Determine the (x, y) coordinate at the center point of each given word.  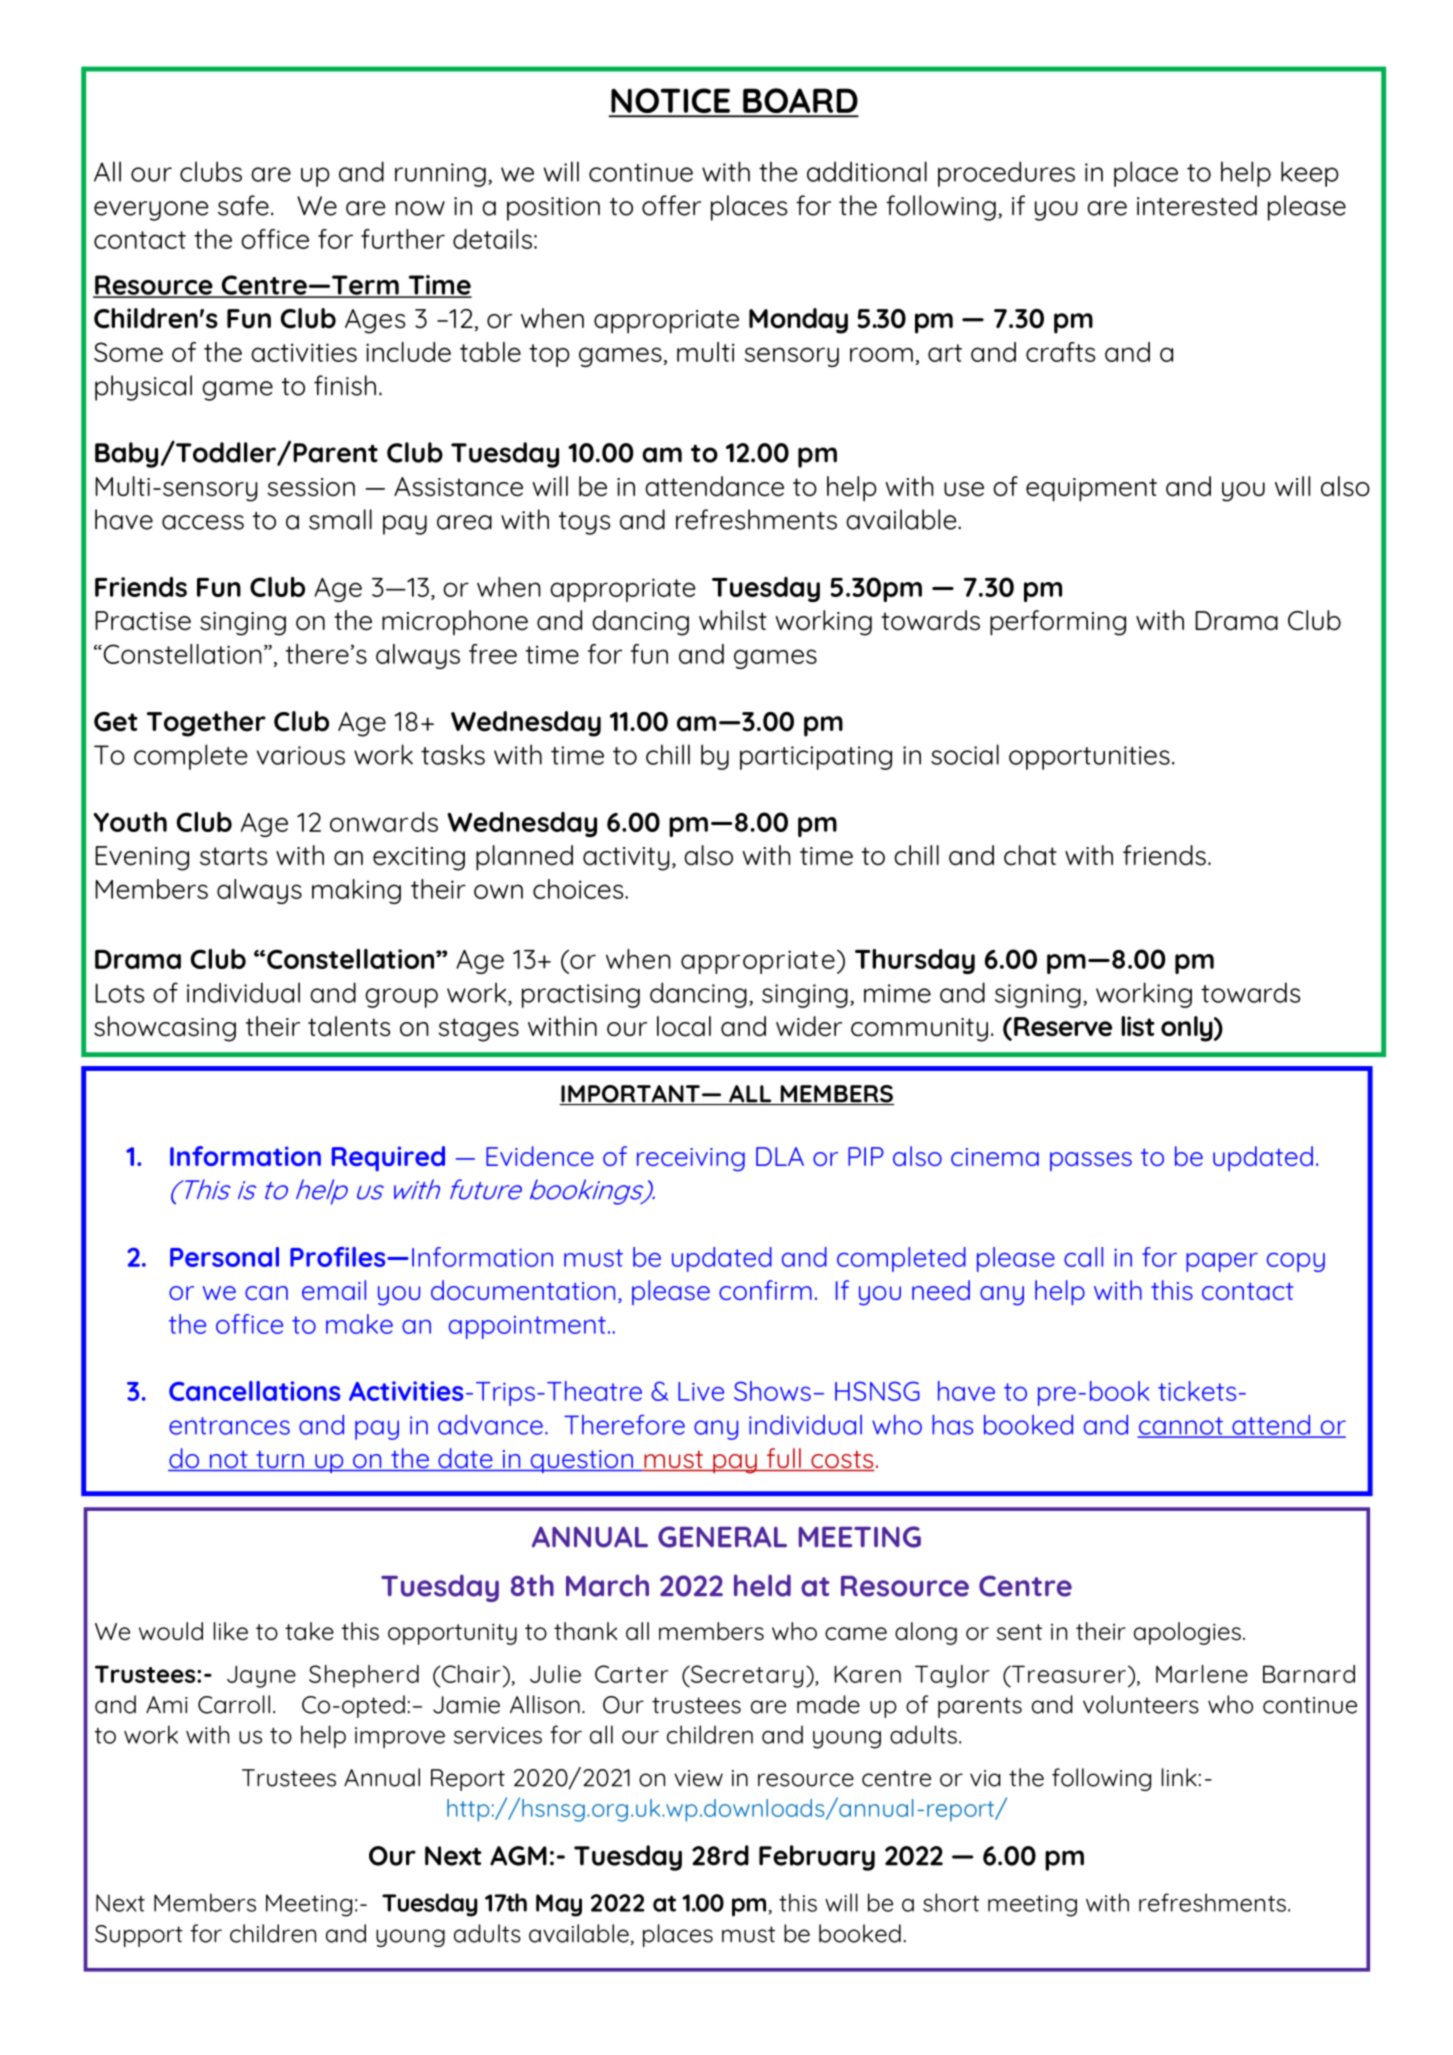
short (951, 1902)
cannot (1182, 1427)
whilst (733, 620)
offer (671, 205)
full (783, 1459)
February (817, 1858)
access (203, 522)
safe (243, 205)
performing (1058, 623)
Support (139, 1936)
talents (349, 1026)
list (1138, 1026)
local (684, 1026)
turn (280, 1460)
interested (1197, 205)
